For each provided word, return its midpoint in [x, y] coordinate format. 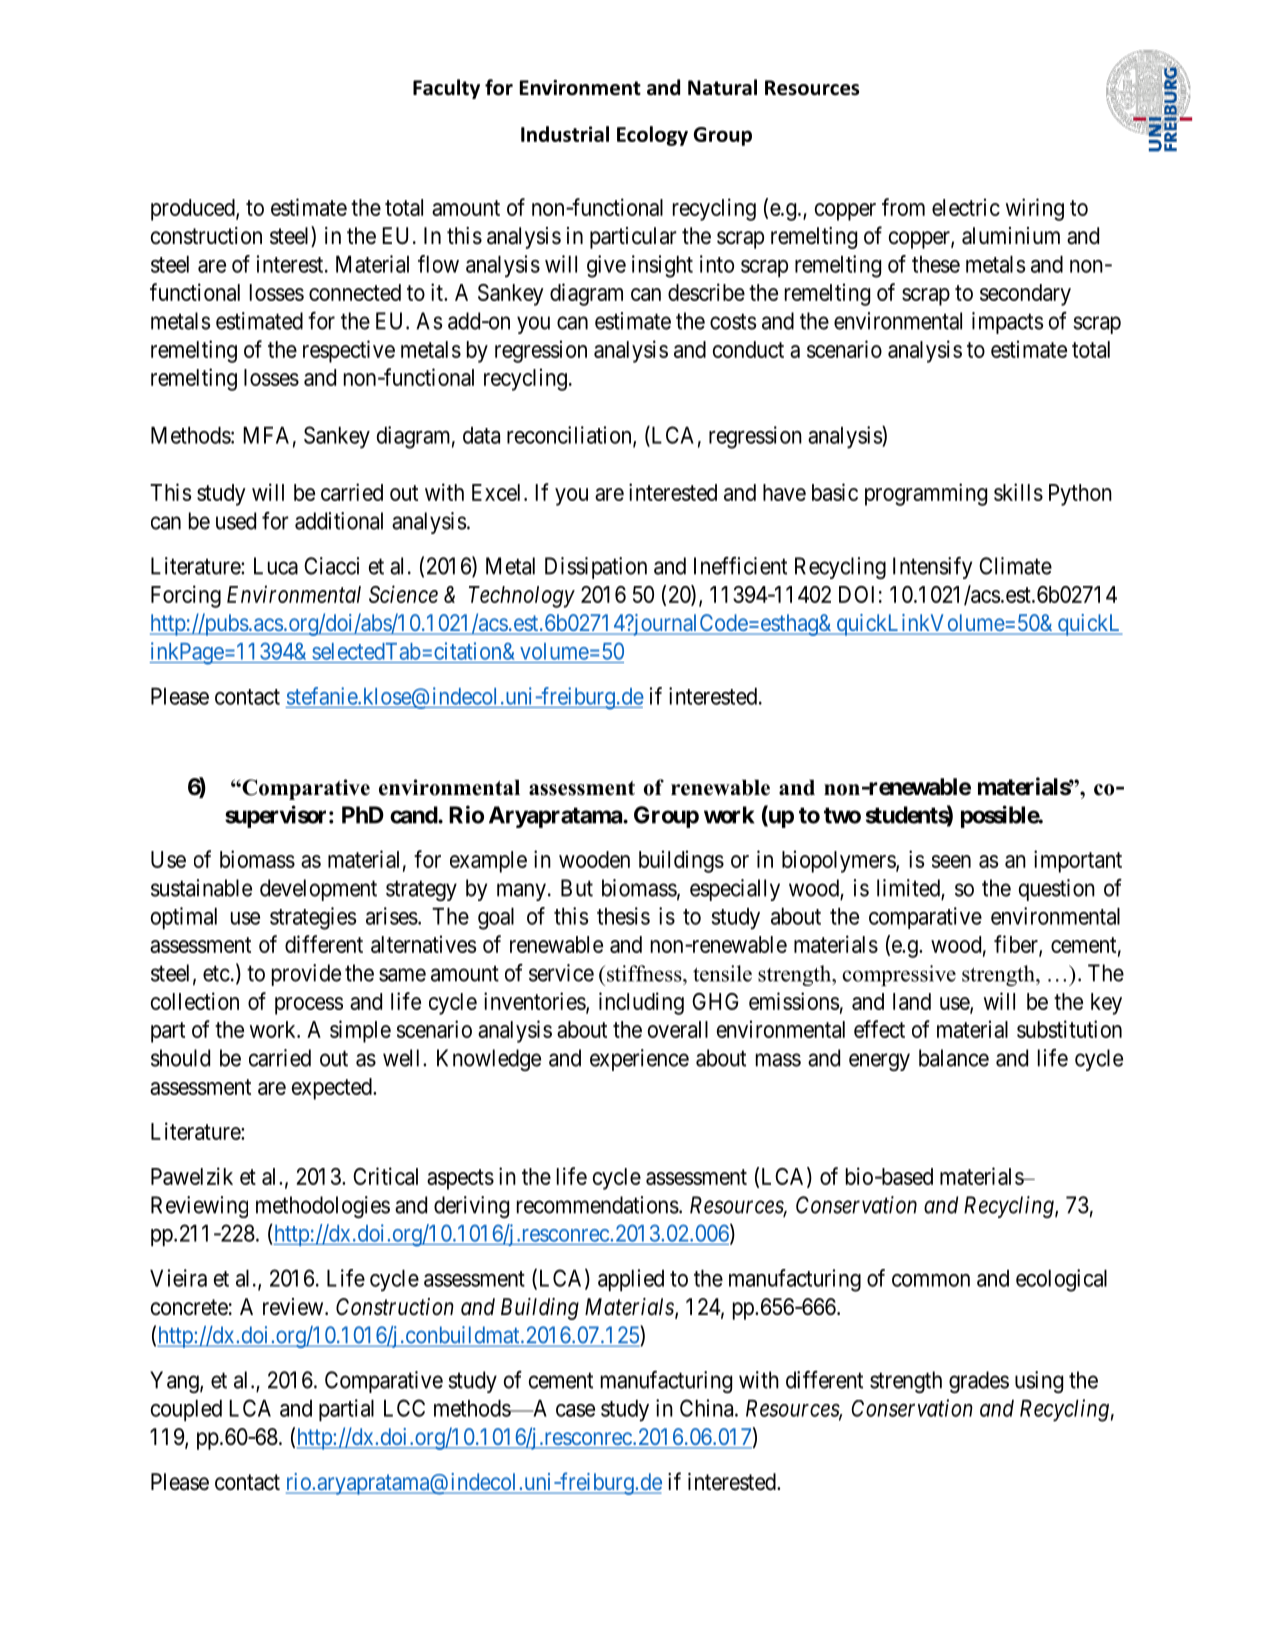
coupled [186, 1410]
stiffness [645, 973]
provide [306, 975]
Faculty [446, 89]
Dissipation [596, 568]
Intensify [932, 568]
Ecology [652, 136]
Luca [276, 566]
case [575, 1410]
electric [966, 207]
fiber [1017, 945]
